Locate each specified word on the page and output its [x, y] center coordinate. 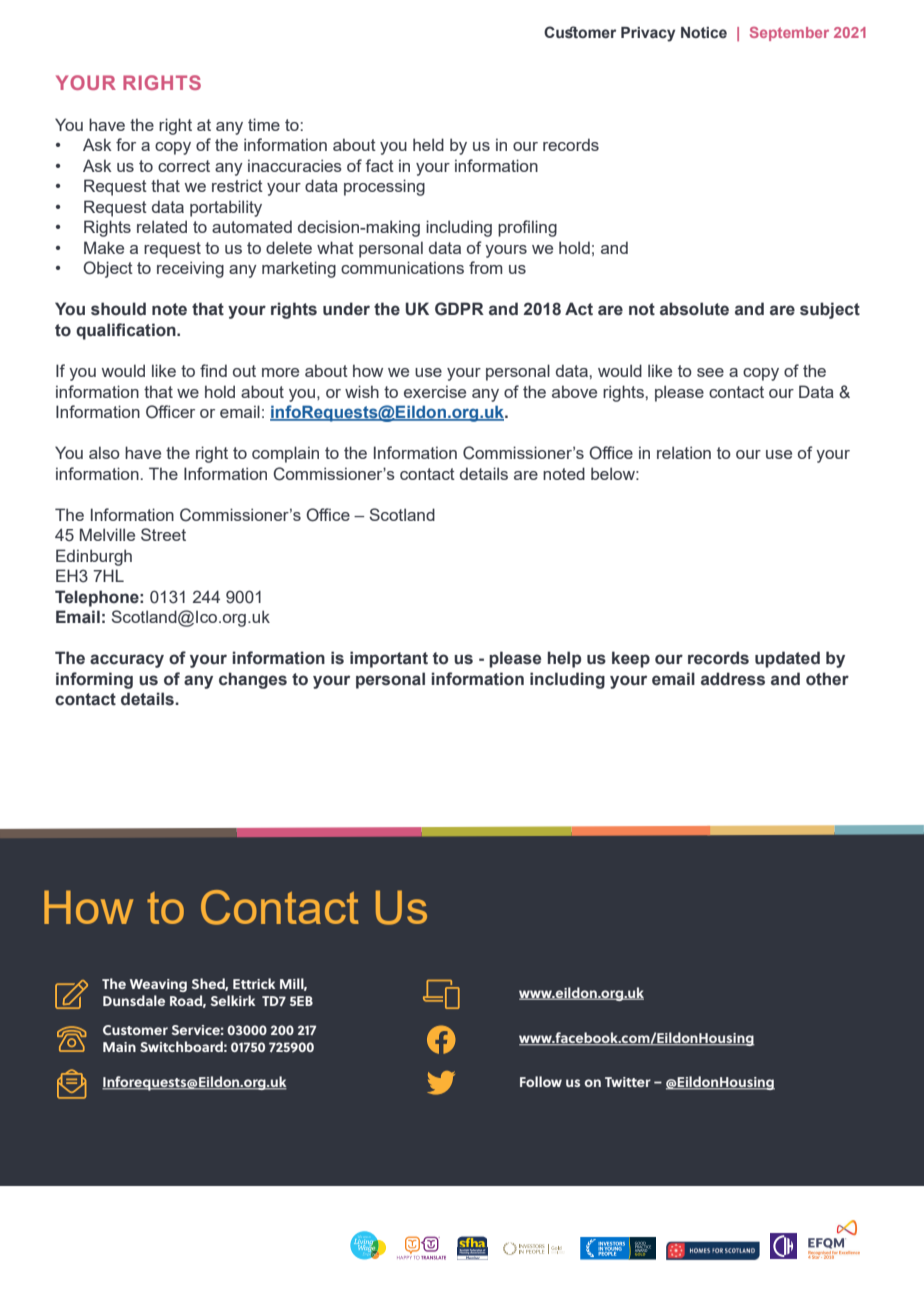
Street [163, 534]
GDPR [459, 309]
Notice [704, 33]
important [389, 659]
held [428, 144]
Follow [541, 1081]
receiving [190, 269]
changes [253, 680]
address [733, 679]
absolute [694, 309]
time [264, 124]
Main [119, 1047]
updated [787, 659]
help [564, 659]
